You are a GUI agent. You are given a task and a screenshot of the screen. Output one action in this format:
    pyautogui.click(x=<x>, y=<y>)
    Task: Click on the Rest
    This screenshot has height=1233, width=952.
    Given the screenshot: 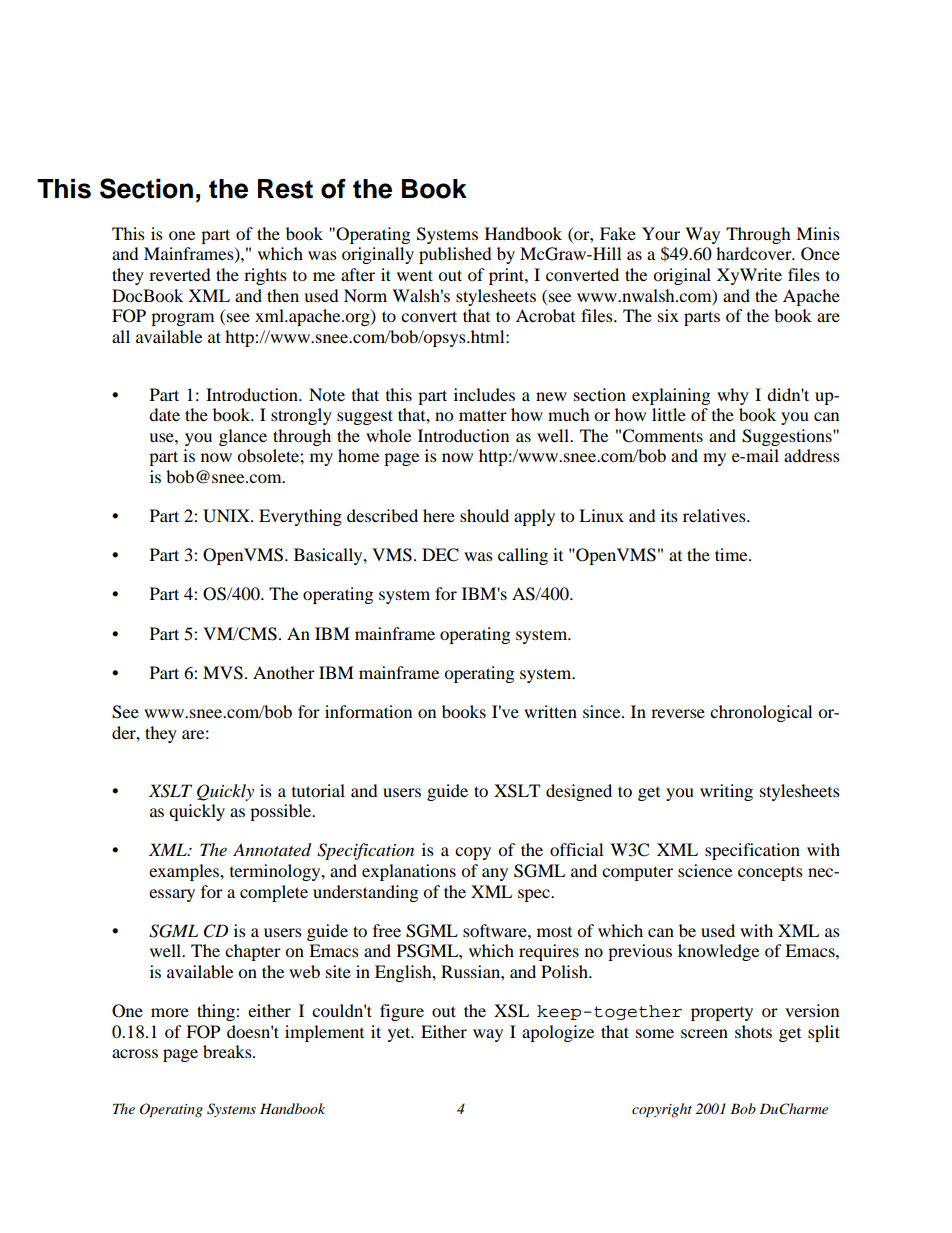 What is the action you would take?
    pyautogui.click(x=285, y=189)
